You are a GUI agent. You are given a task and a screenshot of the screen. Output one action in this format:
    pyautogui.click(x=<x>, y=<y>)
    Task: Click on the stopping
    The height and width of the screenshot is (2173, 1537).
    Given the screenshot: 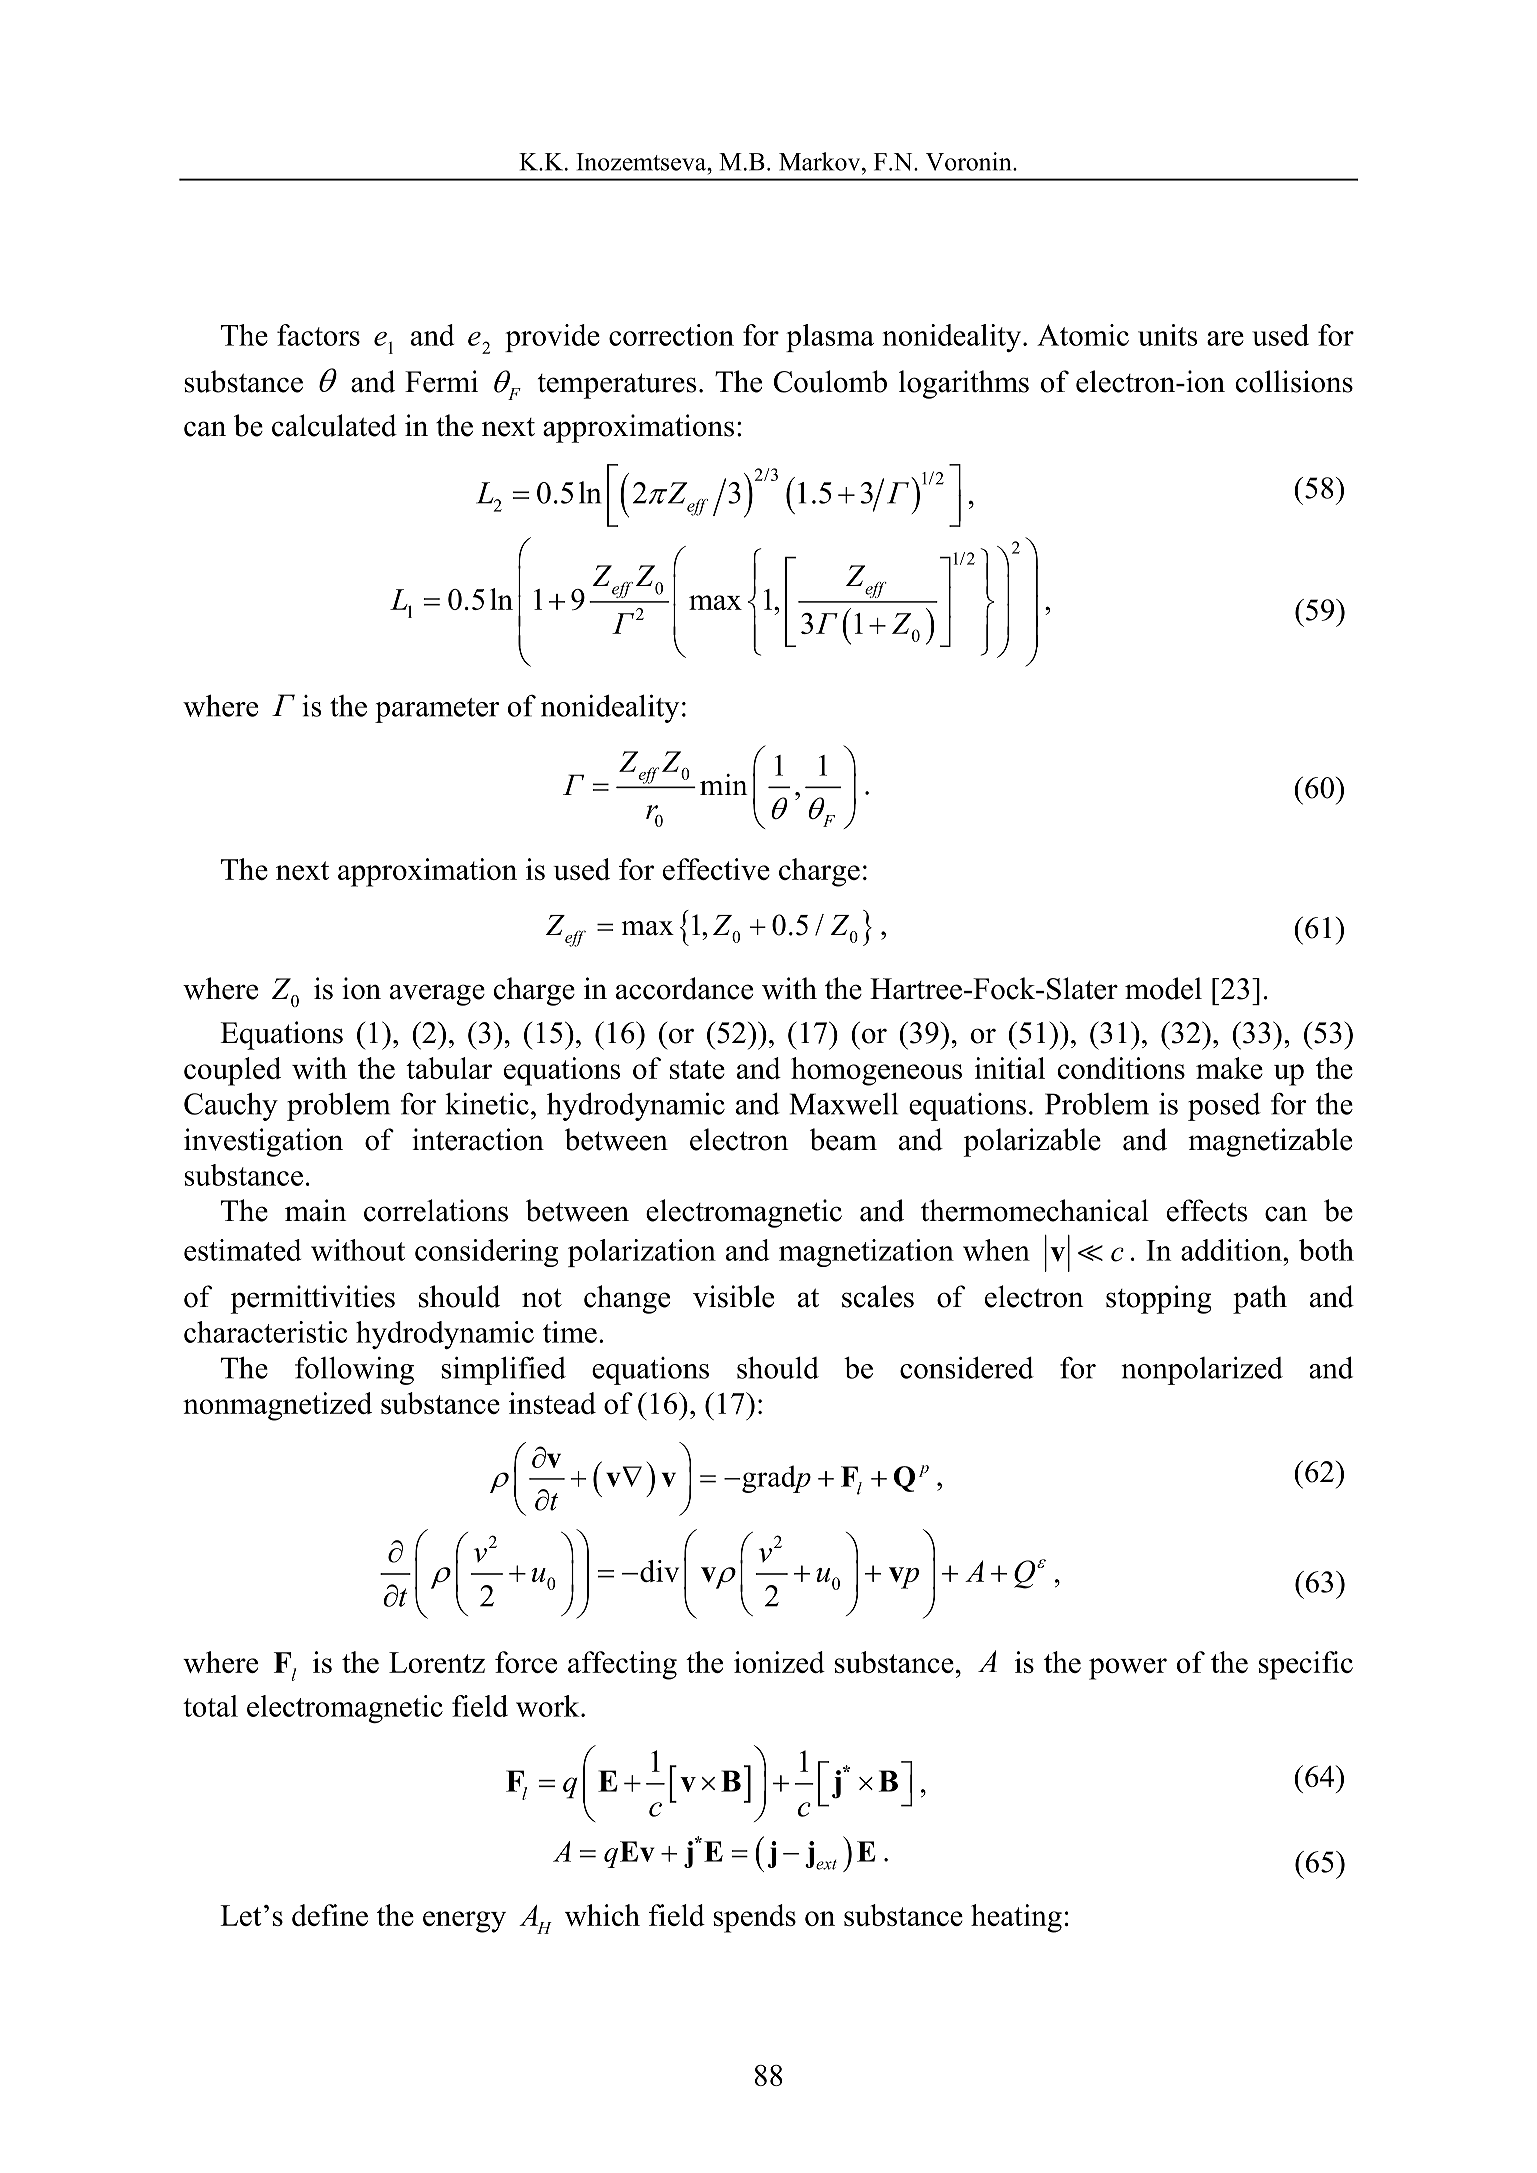 What is the action you would take?
    pyautogui.click(x=1158, y=1299)
